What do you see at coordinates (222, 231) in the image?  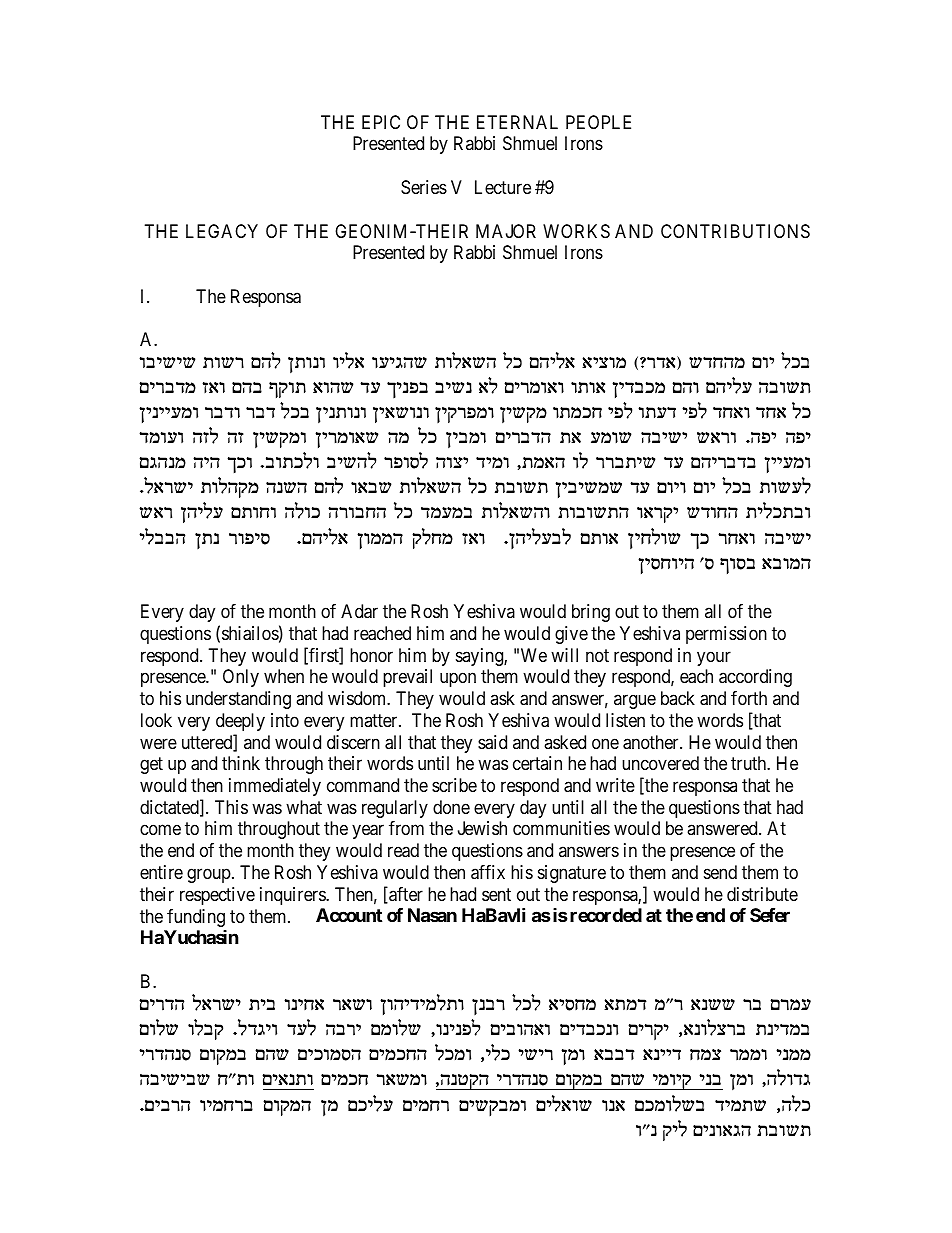 I see `LEGACY` at bounding box center [222, 231].
